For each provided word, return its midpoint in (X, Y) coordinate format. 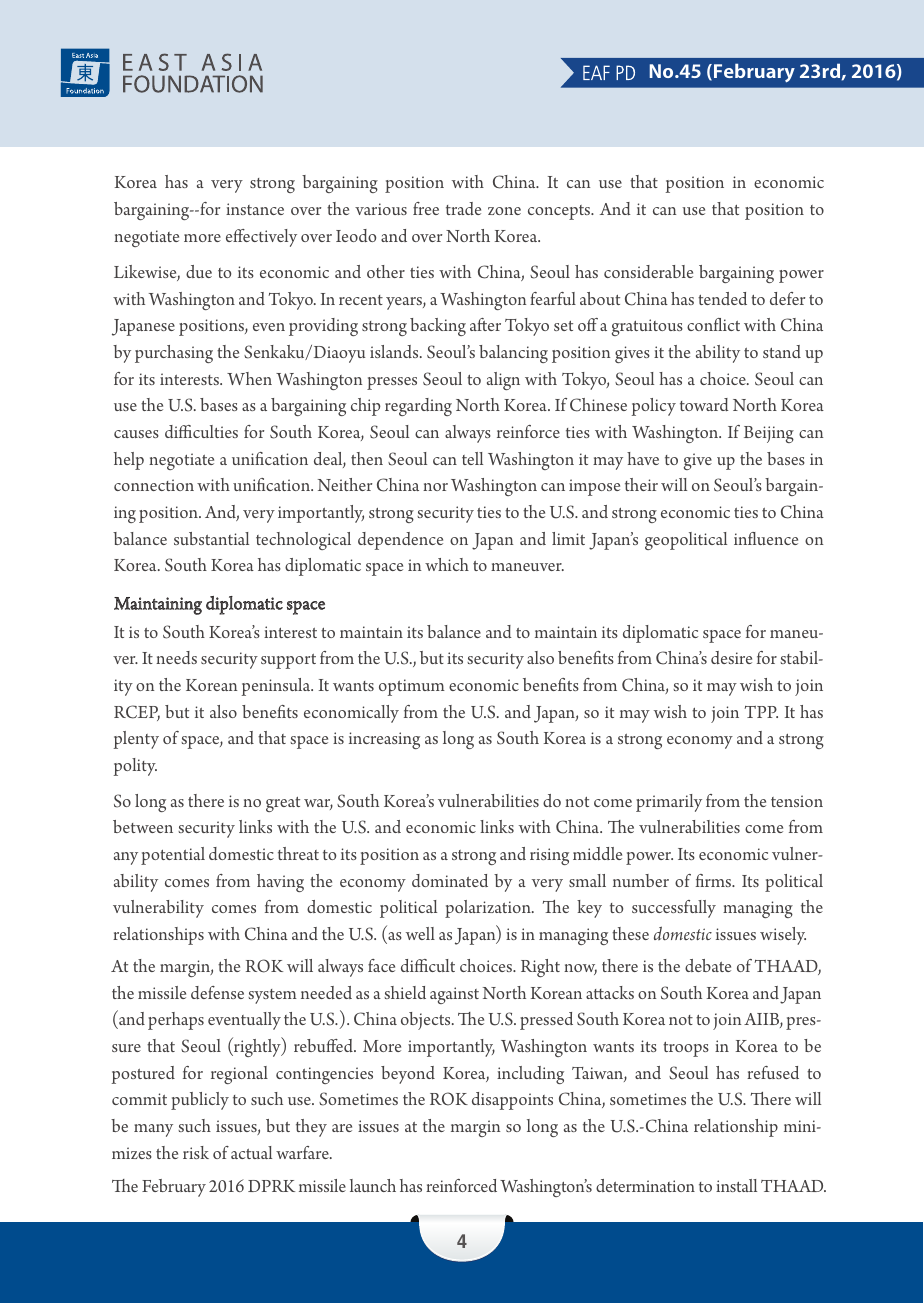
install (736, 1185)
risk (196, 1152)
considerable (648, 271)
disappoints (512, 1101)
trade (463, 208)
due (199, 271)
